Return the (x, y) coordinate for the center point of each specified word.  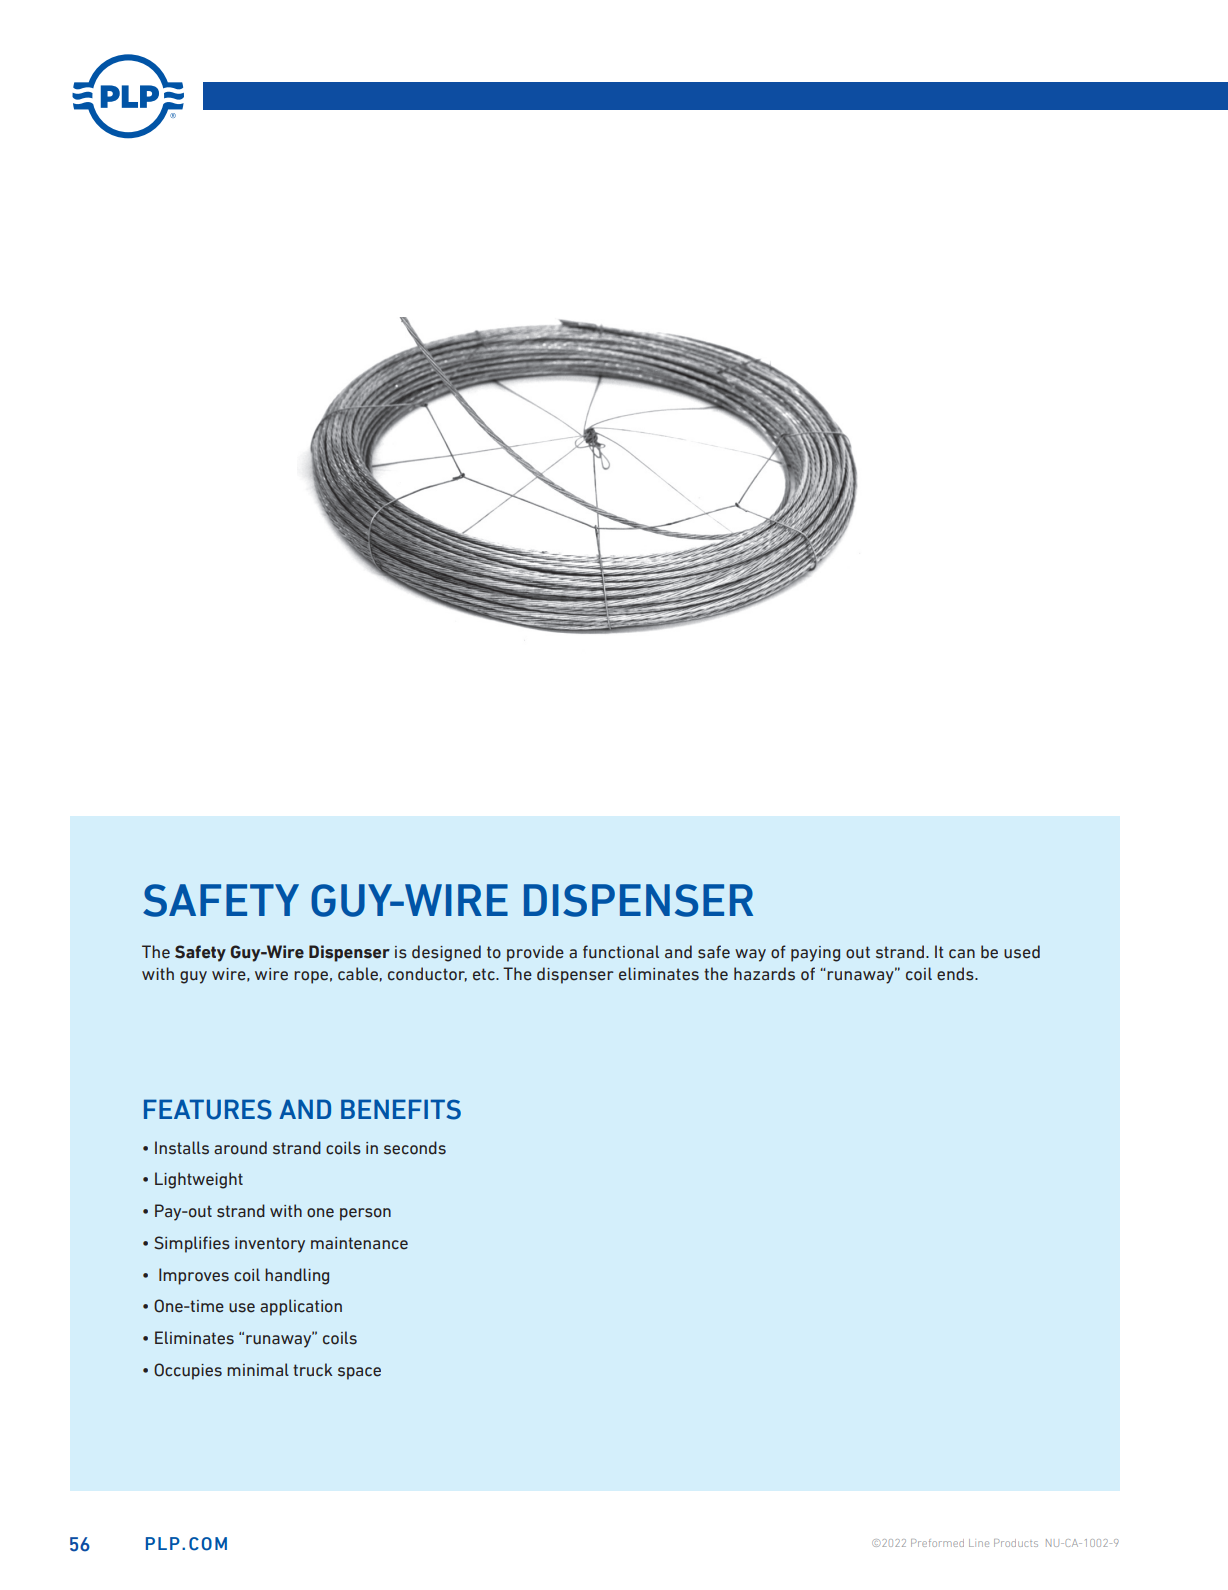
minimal (258, 1370)
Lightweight (199, 1180)
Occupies (188, 1371)
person (365, 1214)
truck (312, 1370)
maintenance (359, 1243)
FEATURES (208, 1109)
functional (621, 952)
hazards (764, 974)
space (359, 1373)
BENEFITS (401, 1109)
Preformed (937, 1543)
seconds (415, 1148)
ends (956, 974)
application (301, 1307)
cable (358, 974)
